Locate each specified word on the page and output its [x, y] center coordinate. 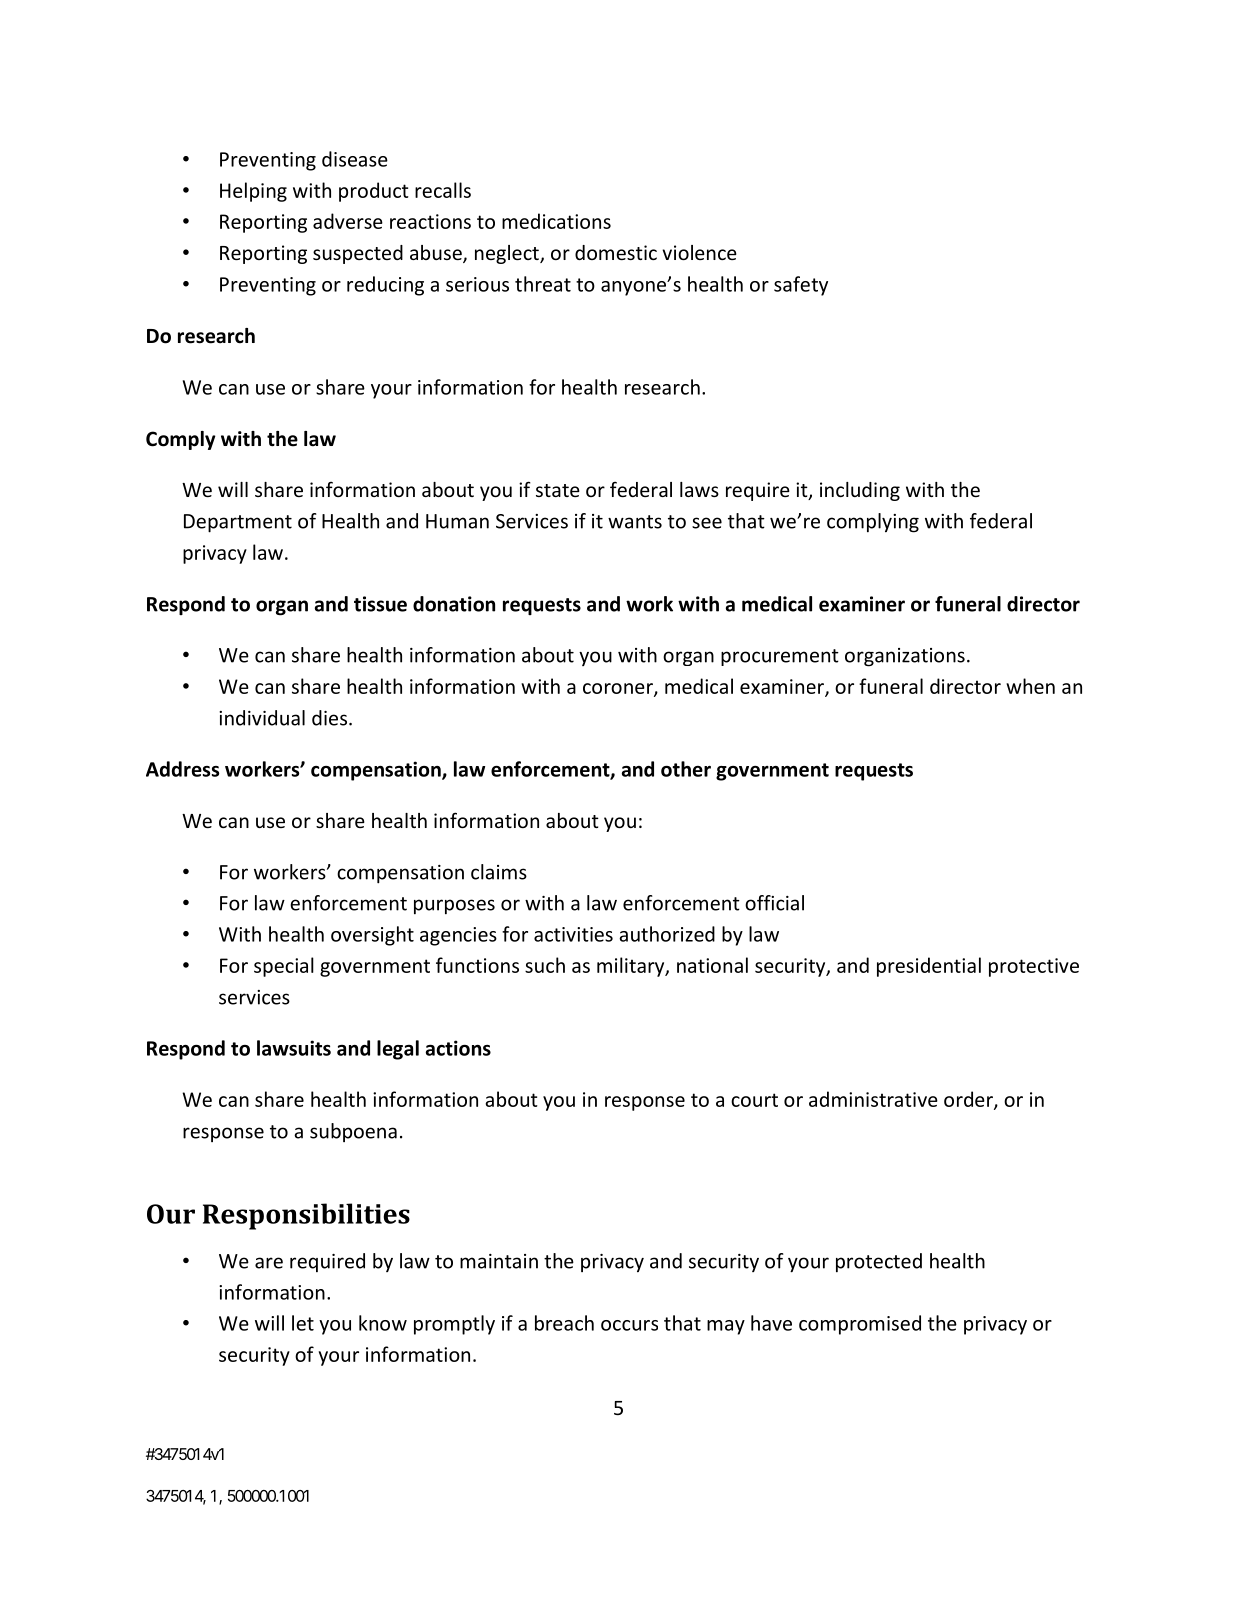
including [860, 491]
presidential [929, 967]
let [303, 1323]
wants [635, 522]
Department [238, 523]
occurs [629, 1325]
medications [556, 221]
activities [573, 934]
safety [801, 286]
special [284, 967]
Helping [253, 192]
